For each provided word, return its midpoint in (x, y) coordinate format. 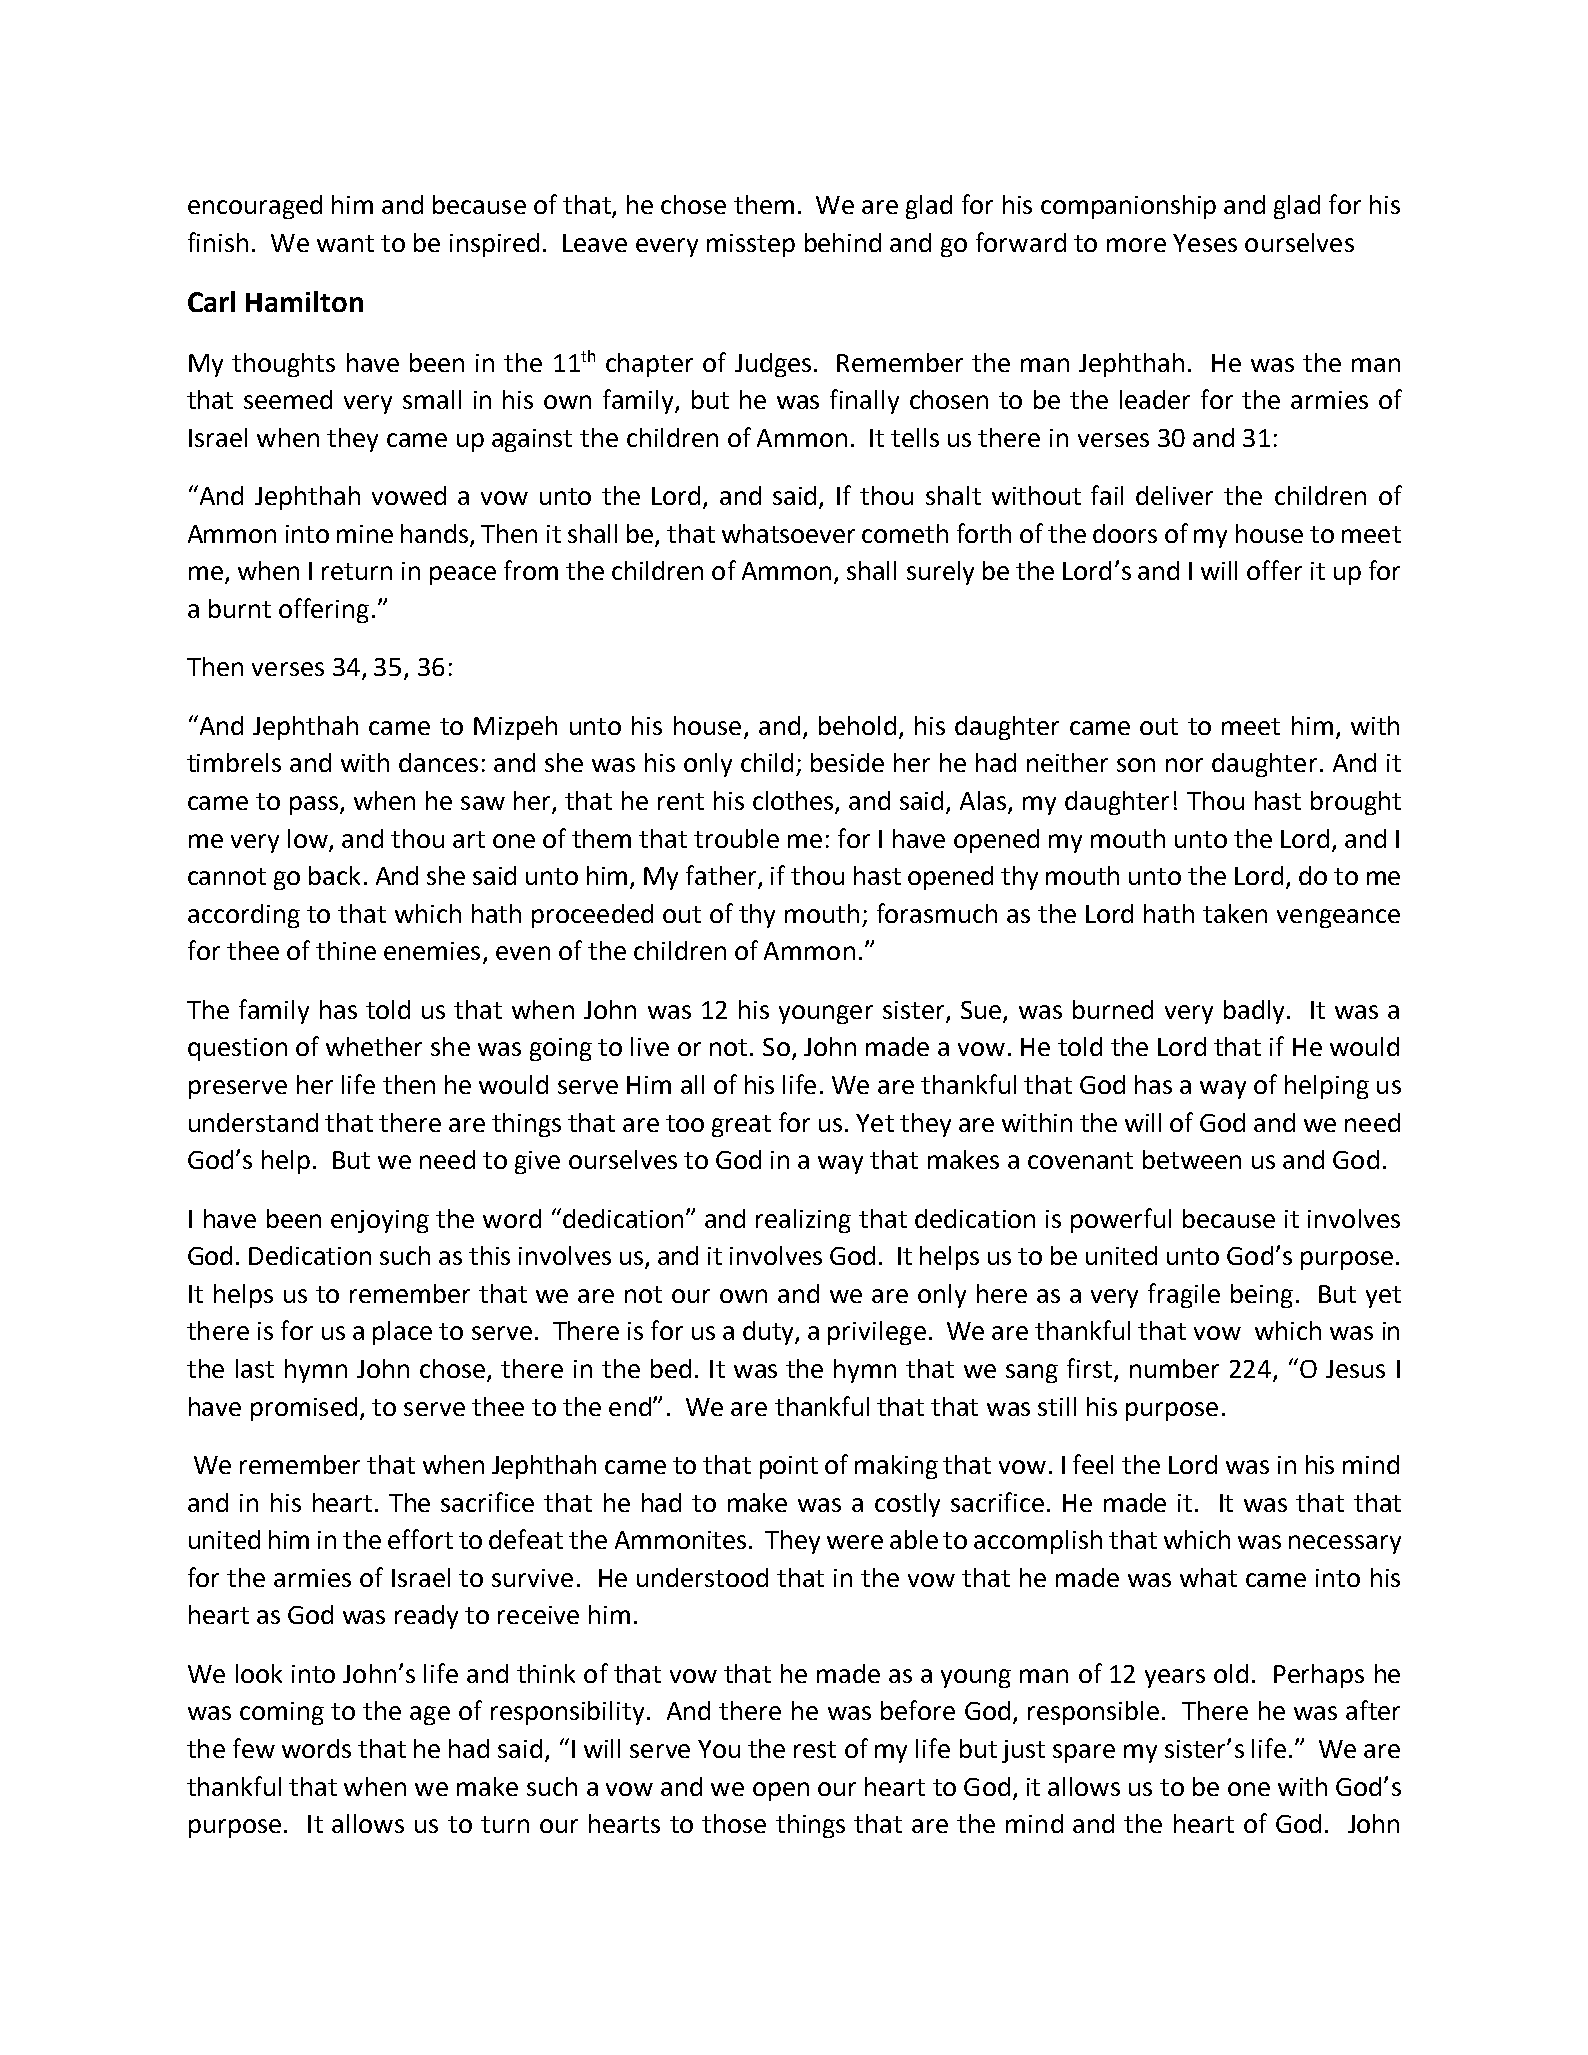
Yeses (1205, 243)
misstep (751, 245)
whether (374, 1046)
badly (1254, 1012)
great (741, 1126)
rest (815, 1749)
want (345, 243)
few (254, 1748)
